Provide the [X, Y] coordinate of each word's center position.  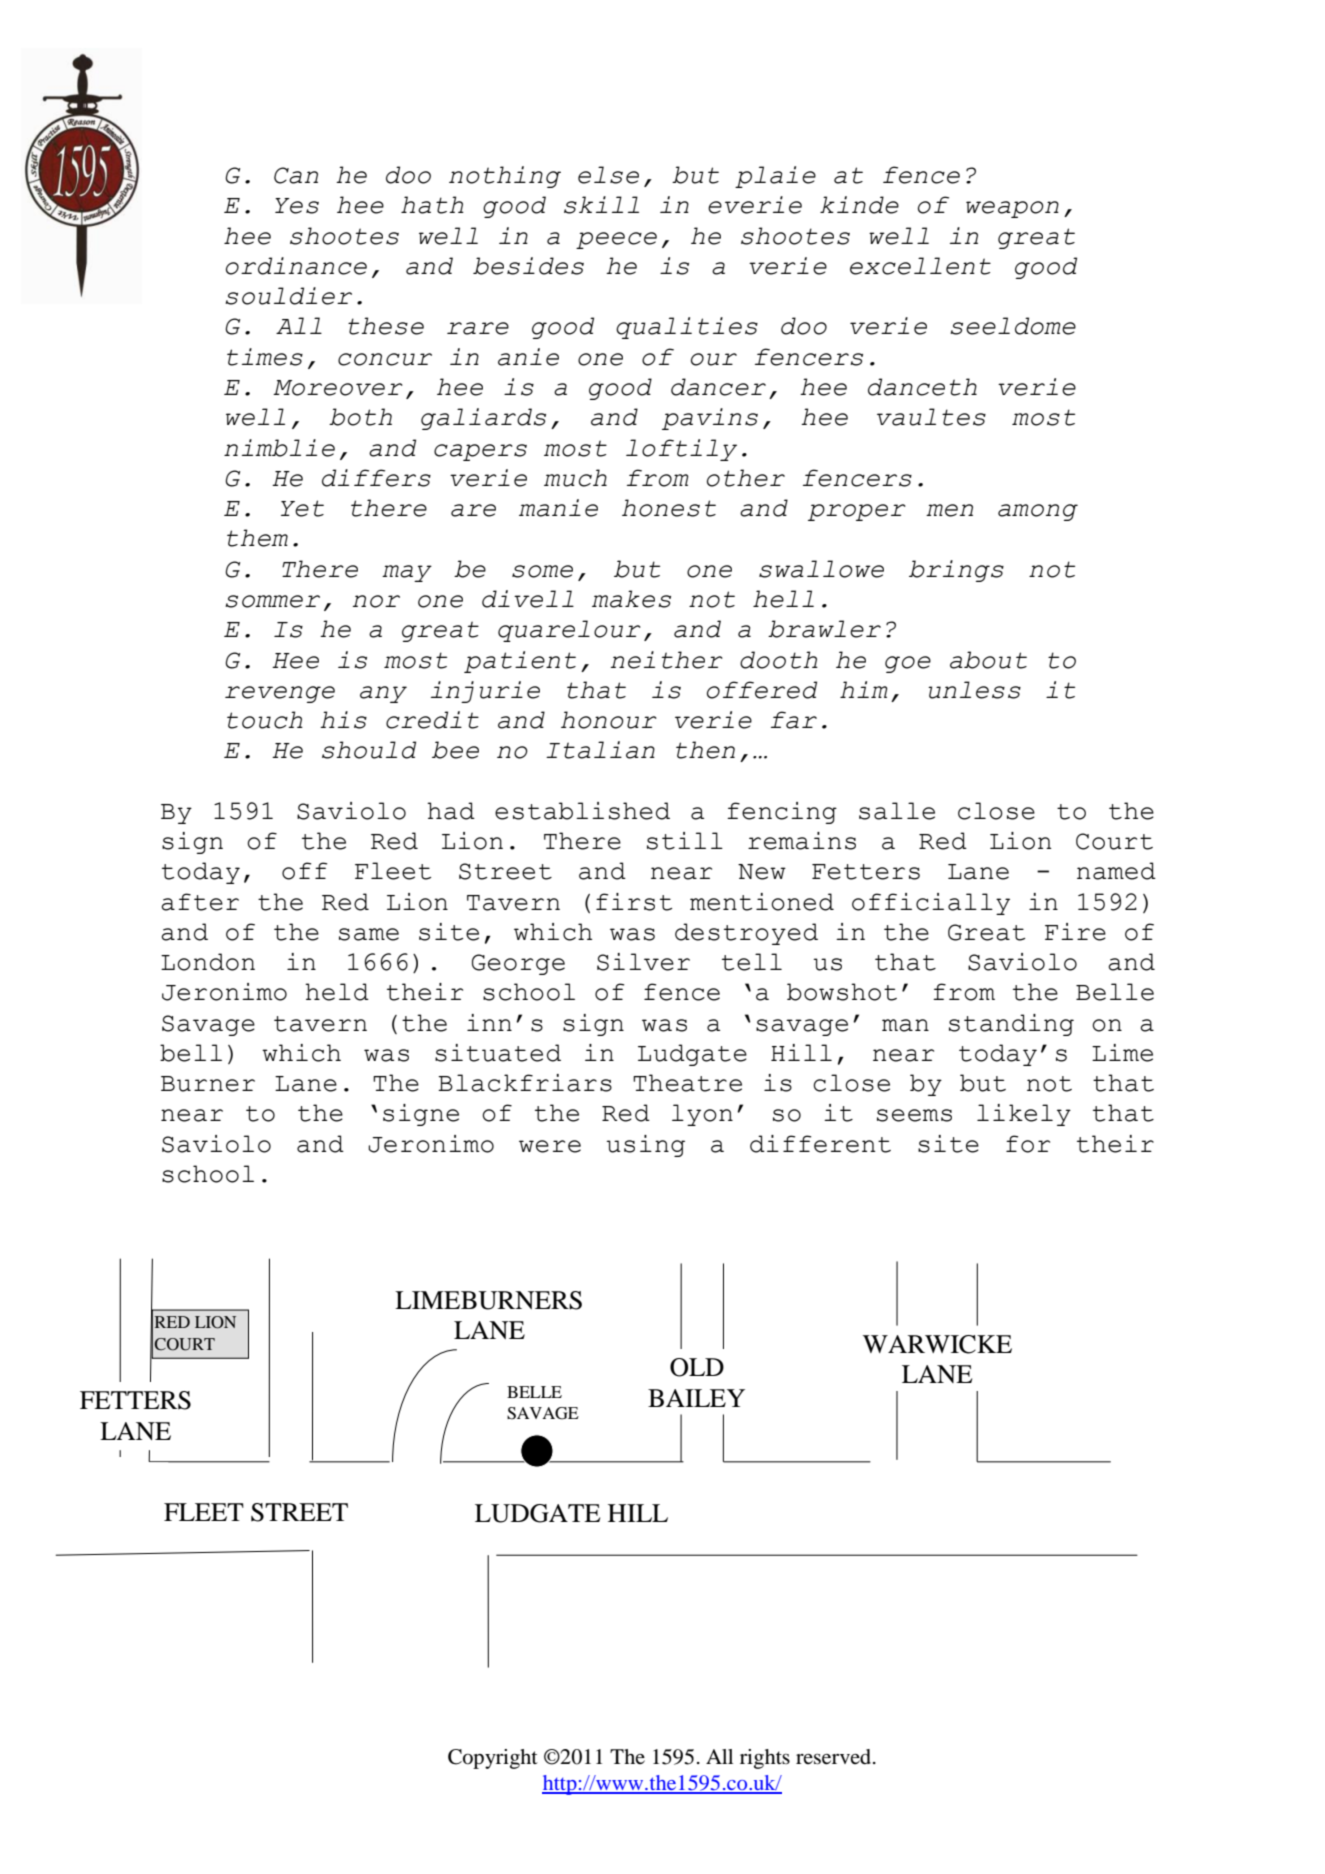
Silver [643, 962]
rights [765, 1759]
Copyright [493, 1759]
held [337, 992]
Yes [297, 206]
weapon [1012, 209]
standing [1011, 1025]
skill [601, 205]
